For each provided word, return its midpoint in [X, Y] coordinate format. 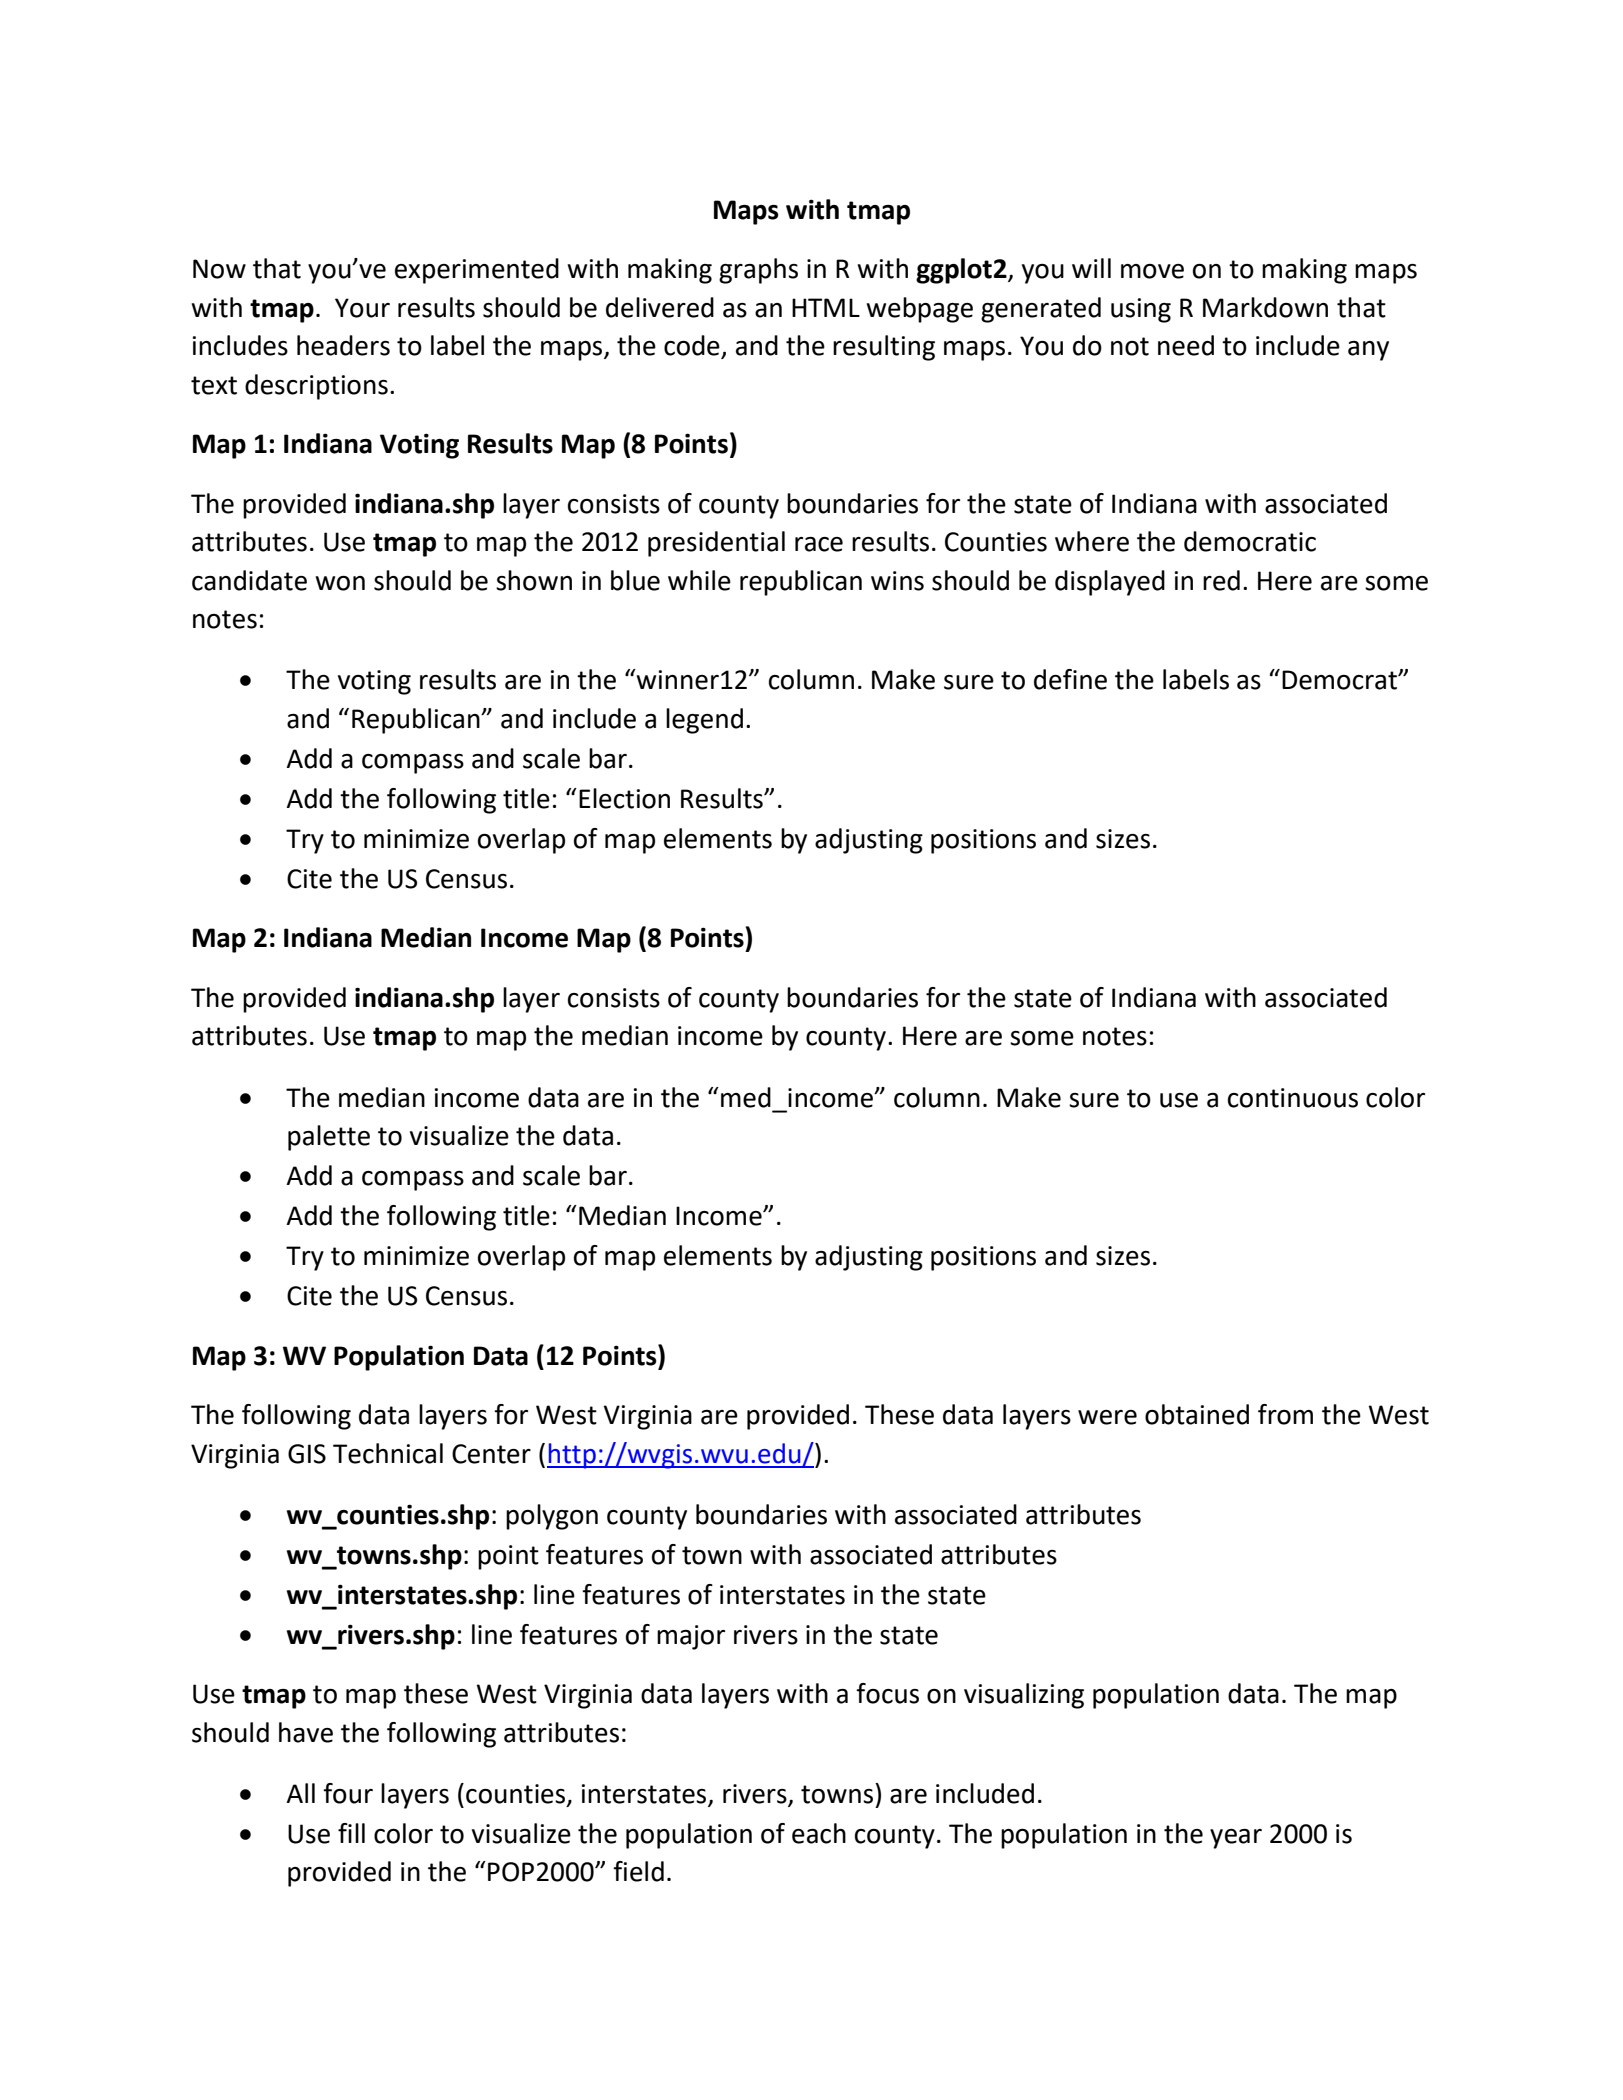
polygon [552, 1517]
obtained [1197, 1414]
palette [329, 1138]
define [1070, 679]
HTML [826, 307]
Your [362, 308]
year [1236, 1839]
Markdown [1265, 307]
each [819, 1833]
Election [624, 798]
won [340, 583]
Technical [388, 1453]
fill [351, 1833]
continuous [1293, 1098]
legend [704, 721]
